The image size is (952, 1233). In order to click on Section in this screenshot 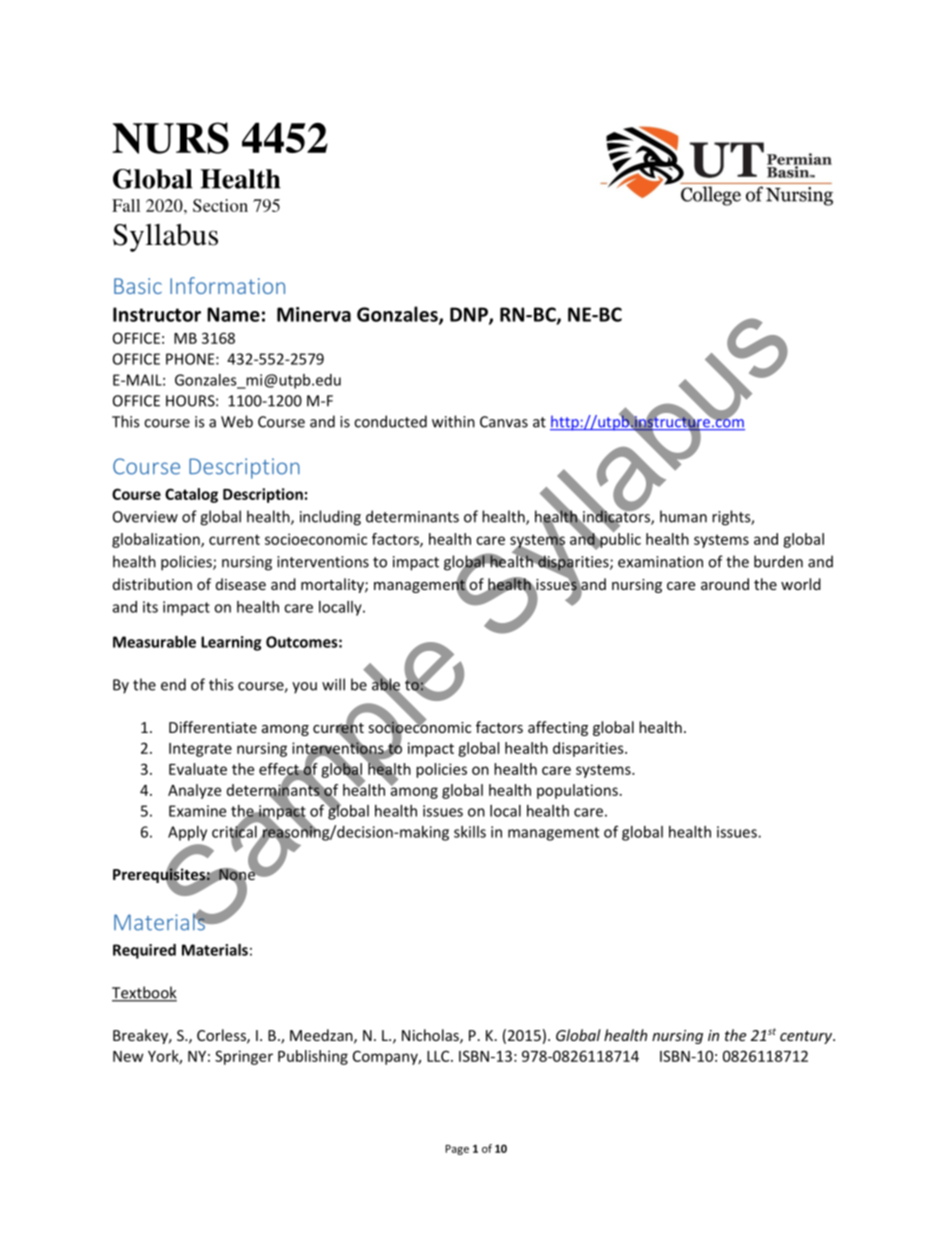, I will do `click(220, 205)`.
